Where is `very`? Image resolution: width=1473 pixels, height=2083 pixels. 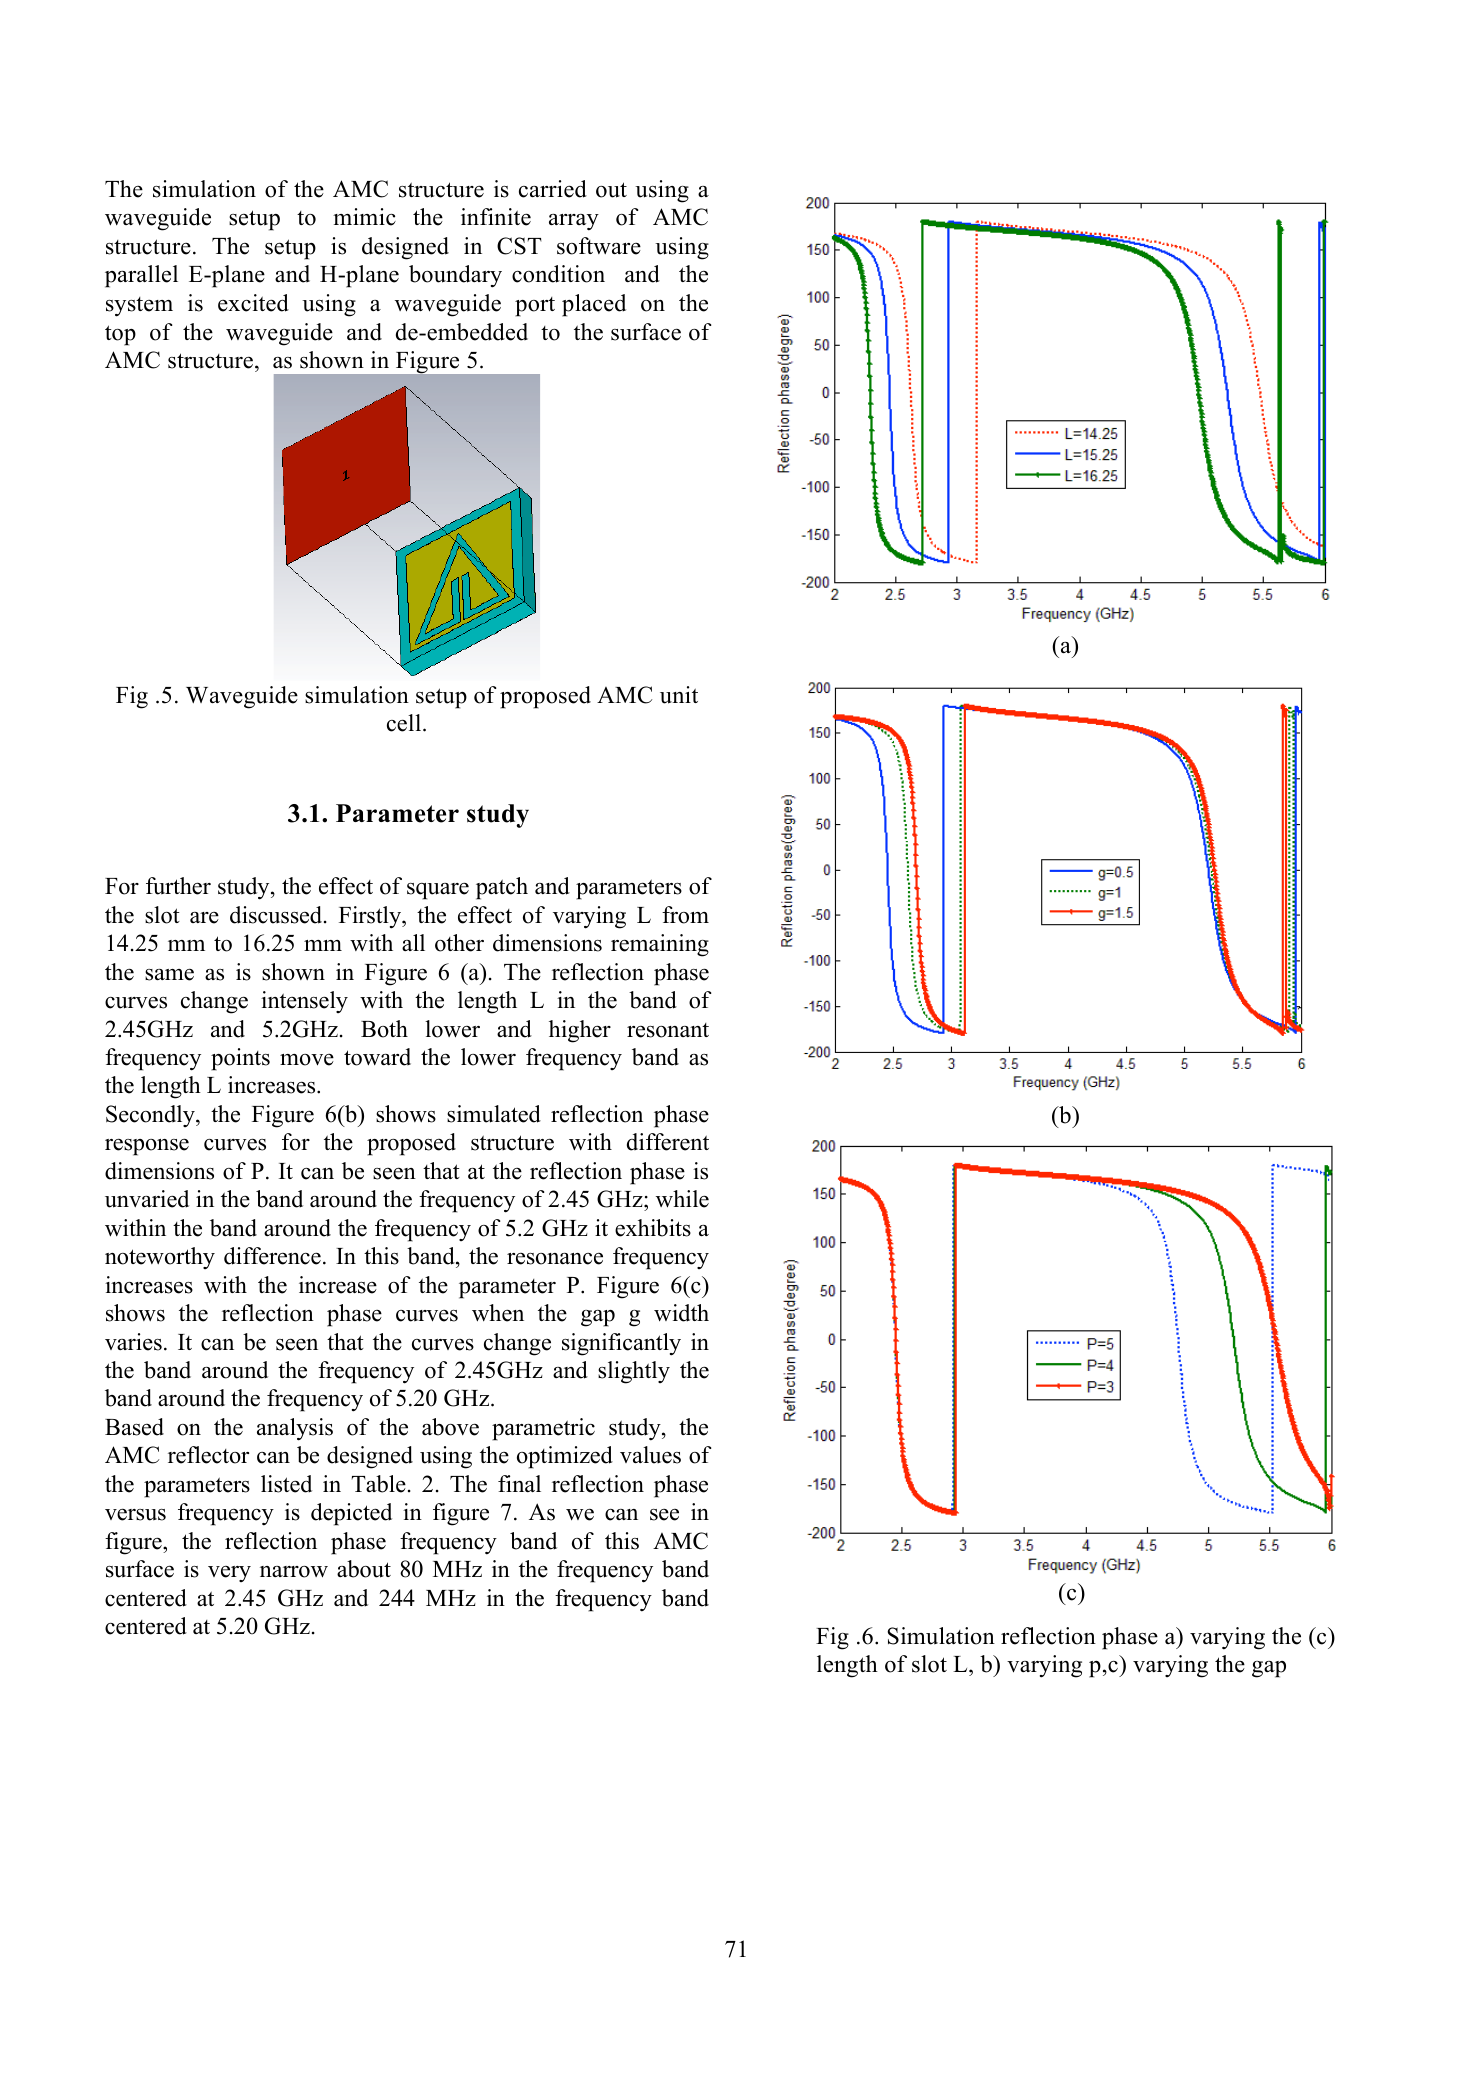 very is located at coordinates (229, 1574).
